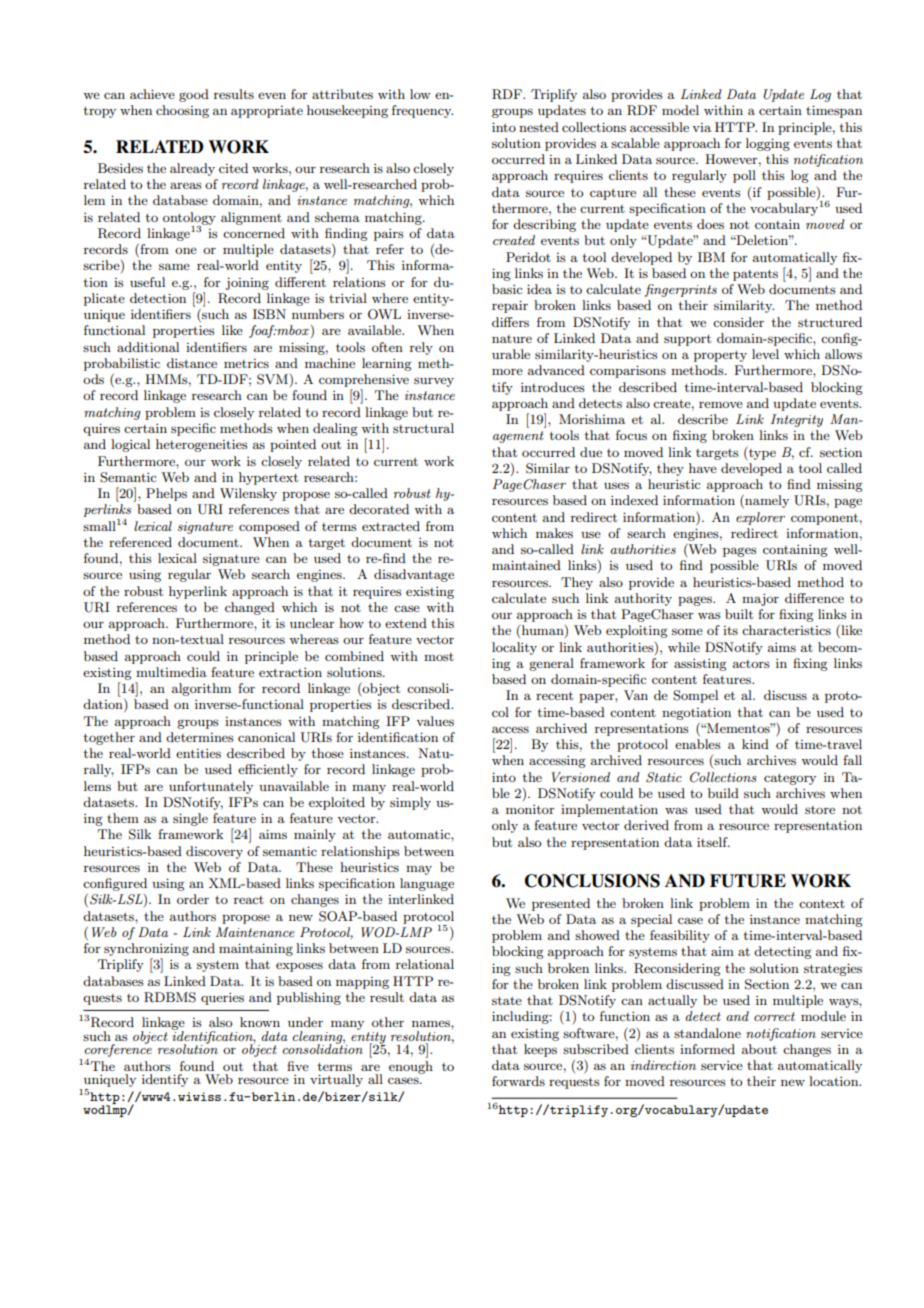  What do you see at coordinates (518, 1081) in the screenshot?
I see `forwards` at bounding box center [518, 1081].
